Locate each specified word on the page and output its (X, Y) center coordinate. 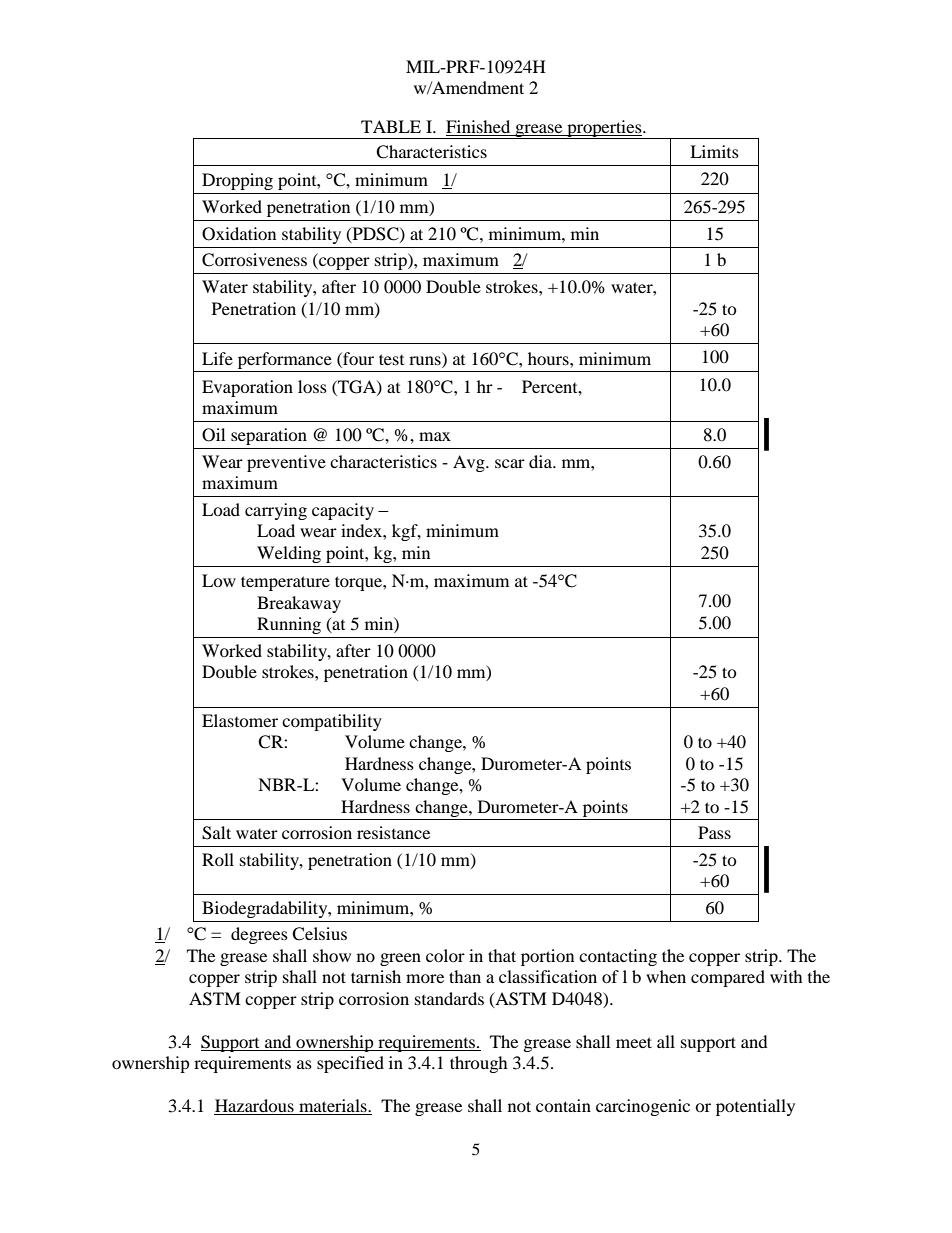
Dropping (237, 181)
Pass (714, 832)
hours (549, 358)
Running (289, 625)
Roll (218, 859)
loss (312, 386)
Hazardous (255, 1107)
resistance (393, 832)
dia (542, 461)
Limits (714, 151)
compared (728, 978)
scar (510, 463)
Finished (479, 128)
